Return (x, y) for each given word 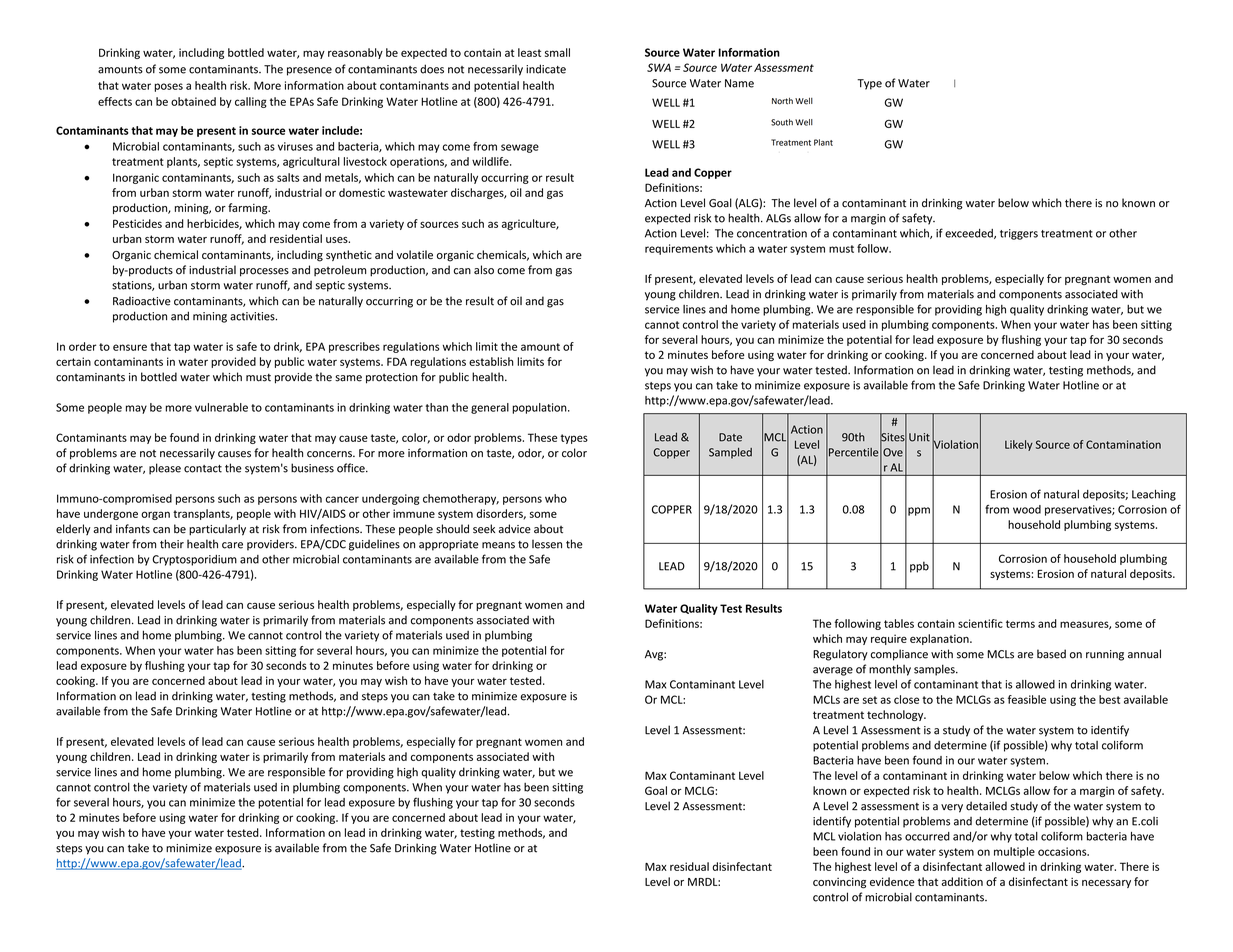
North (782, 101)
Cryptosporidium (194, 560)
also (484, 270)
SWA (659, 67)
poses (169, 87)
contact (203, 469)
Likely (1019, 445)
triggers (1019, 234)
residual (689, 866)
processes (264, 272)
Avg (655, 655)
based (1051, 654)
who (556, 498)
